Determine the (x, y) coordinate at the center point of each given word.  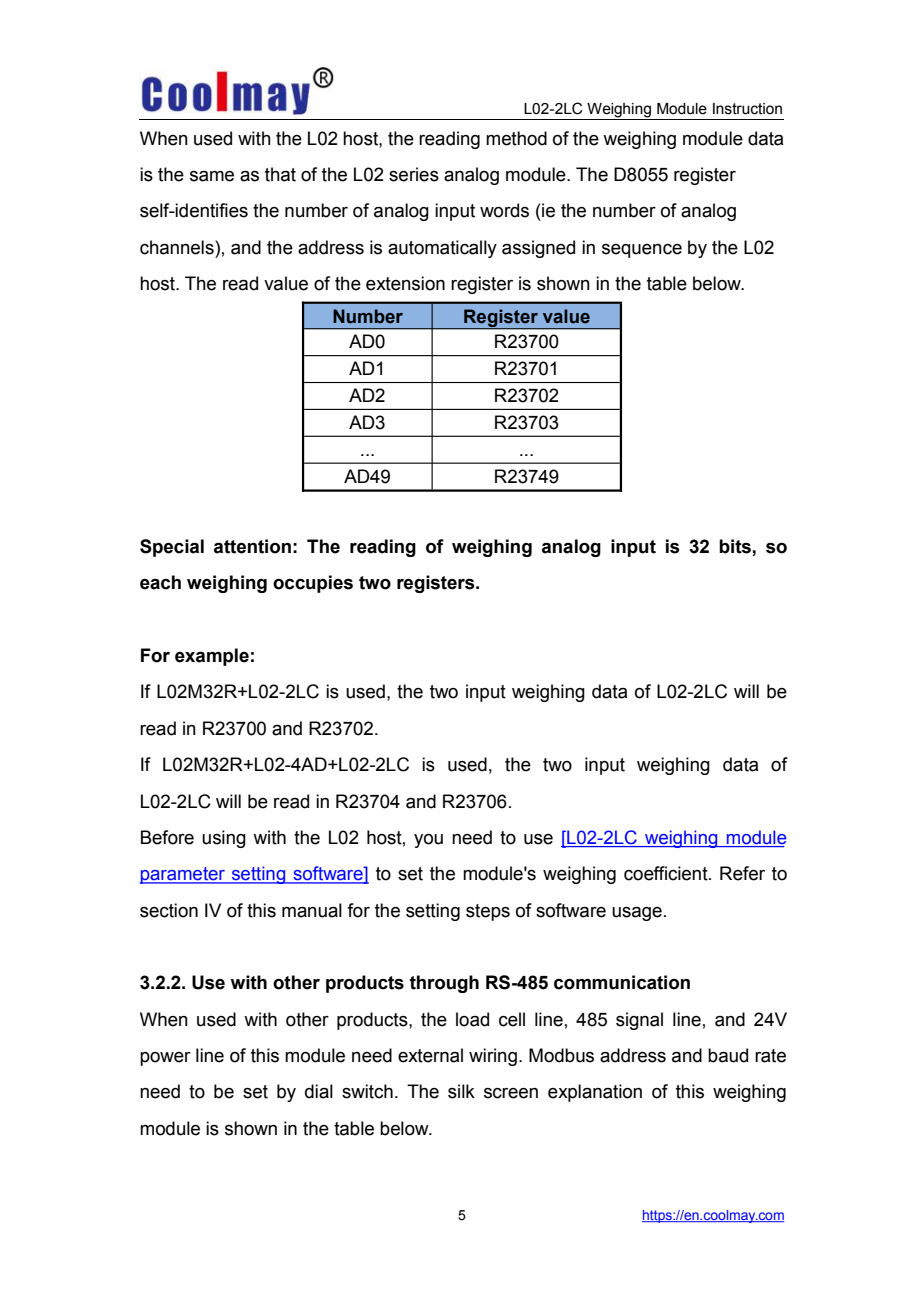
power (165, 1059)
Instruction (747, 109)
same (212, 176)
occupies (313, 584)
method (516, 138)
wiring (493, 1057)
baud (728, 1055)
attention (252, 546)
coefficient (667, 873)
